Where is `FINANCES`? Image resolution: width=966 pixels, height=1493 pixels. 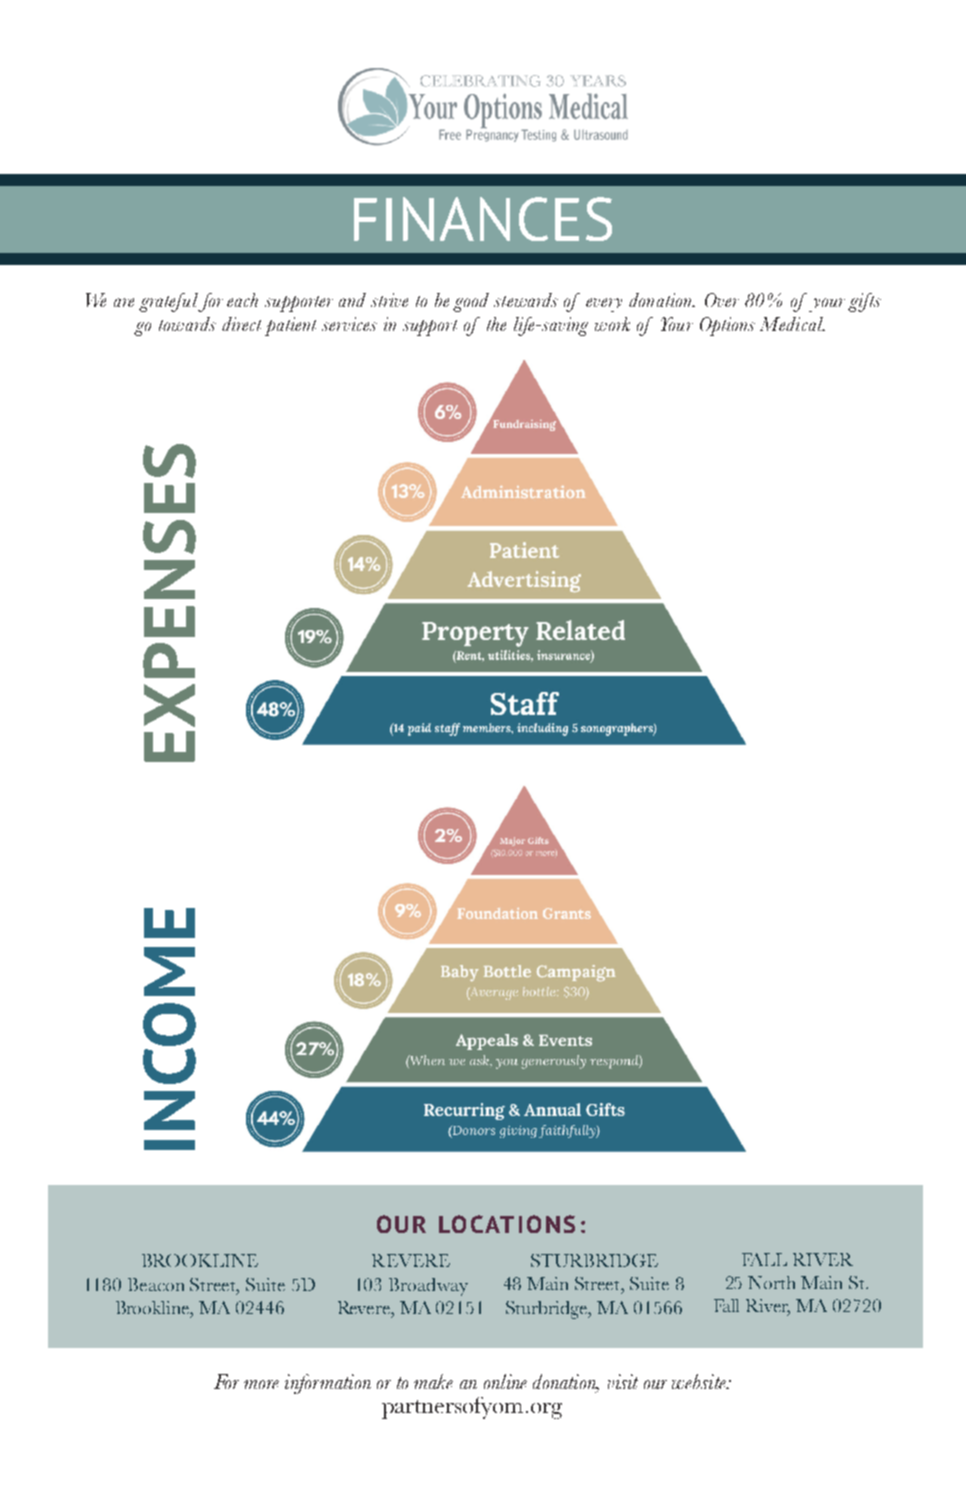 FINANCES is located at coordinates (483, 219).
